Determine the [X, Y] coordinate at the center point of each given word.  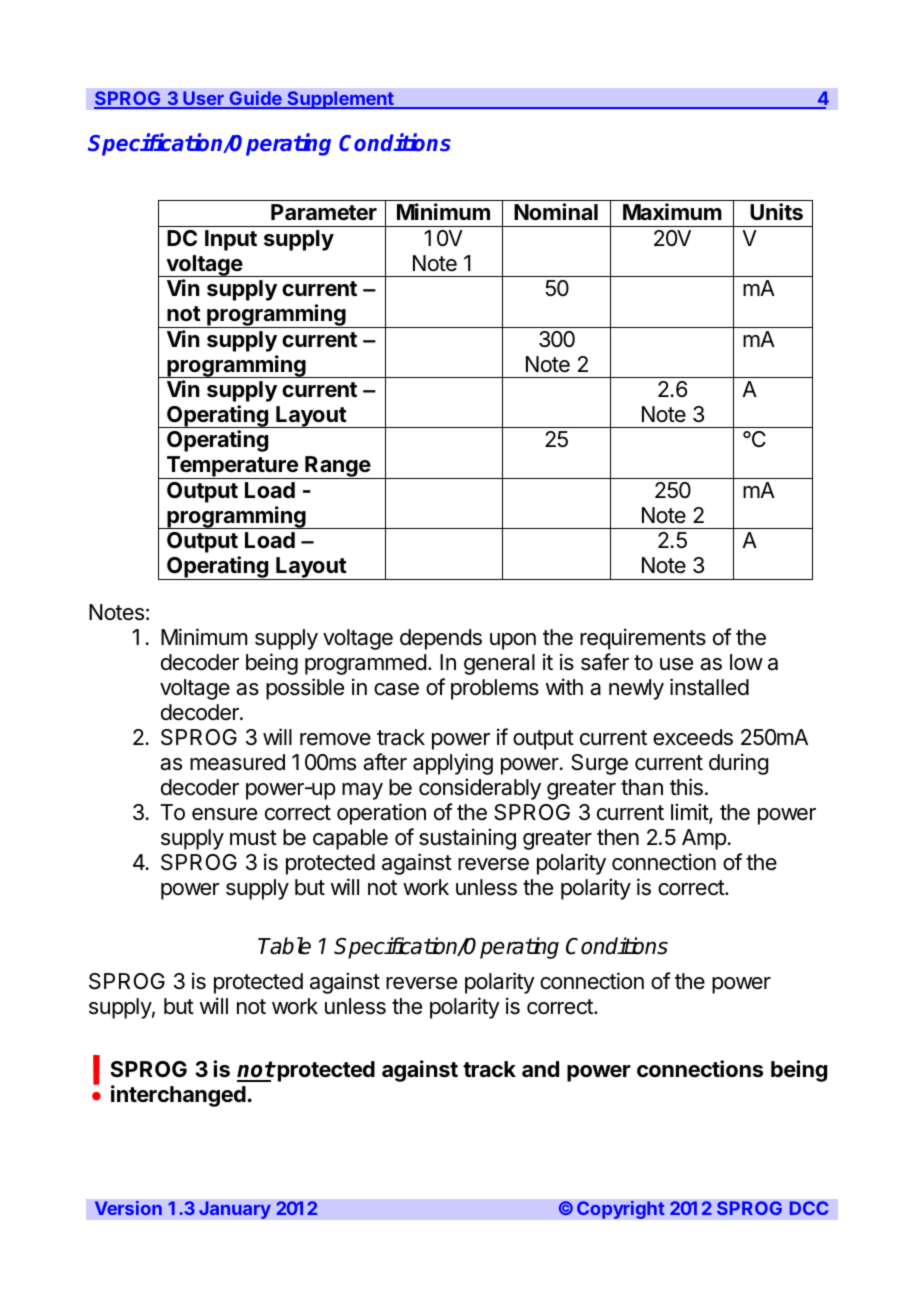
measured [237, 762]
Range [337, 467]
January [235, 1210]
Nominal [556, 212]
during [738, 764]
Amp [704, 839]
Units [776, 212]
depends [441, 639]
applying [453, 764]
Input [231, 240]
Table [284, 946]
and [540, 1069]
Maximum [672, 212]
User [203, 99]
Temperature [232, 467]
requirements [643, 639]
